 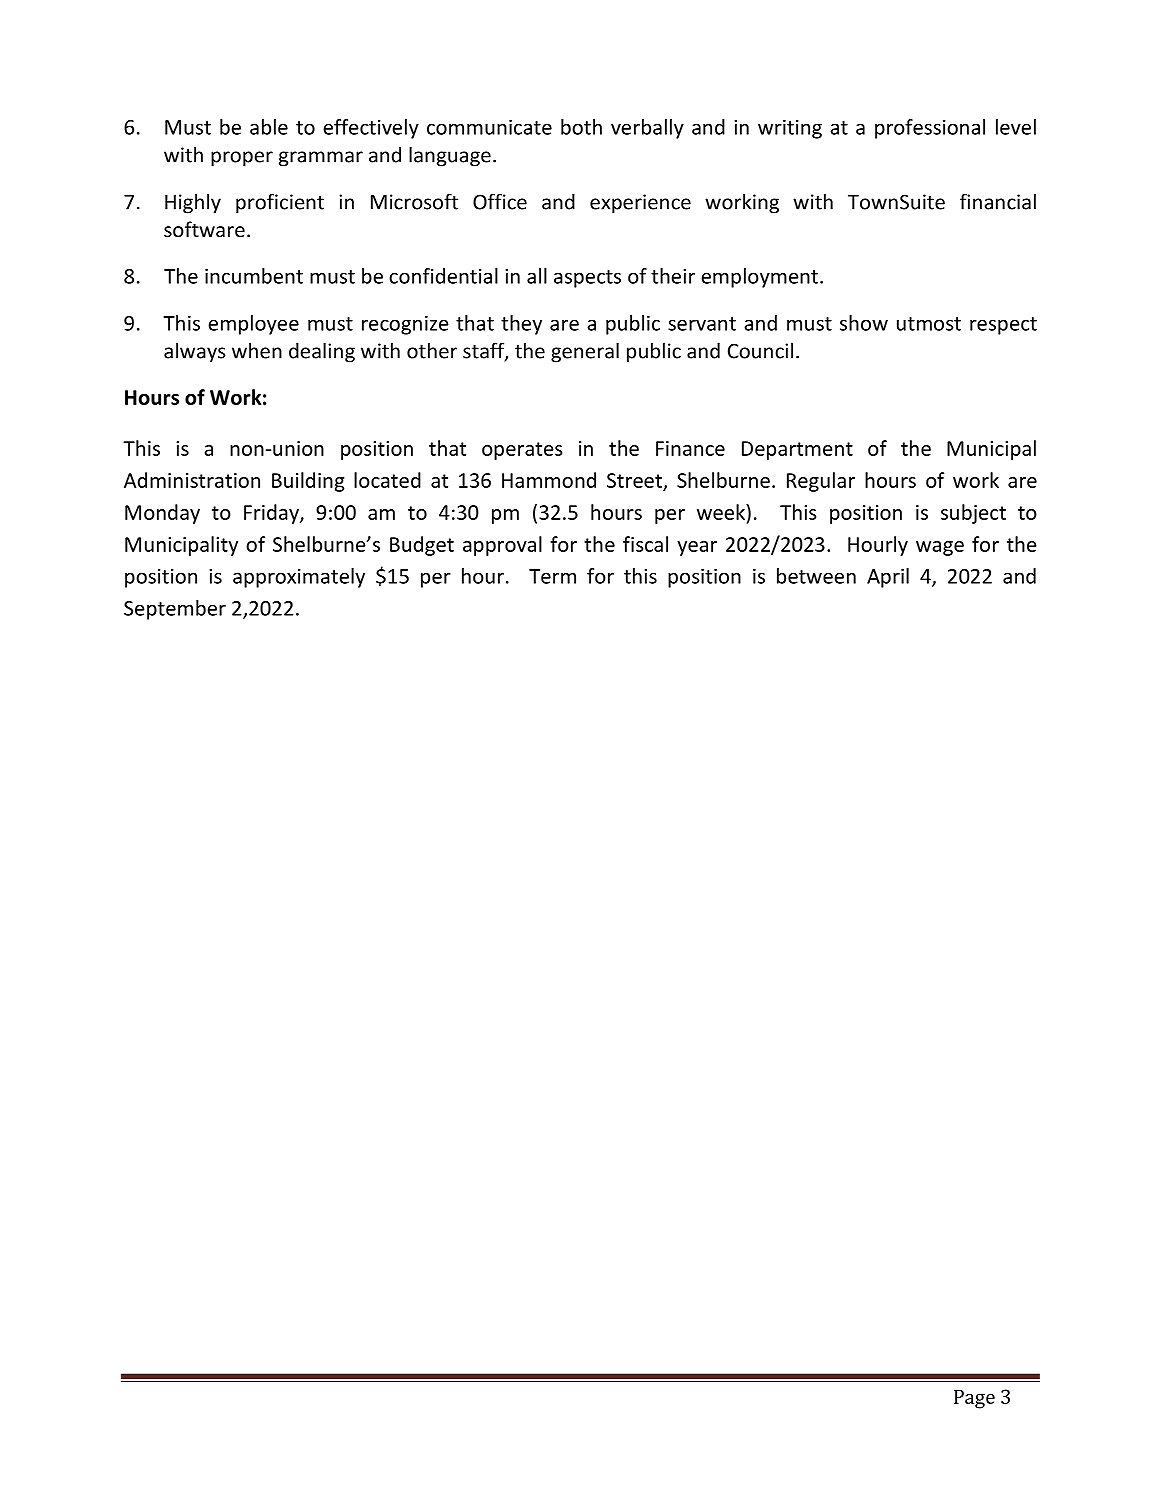 What do you see at coordinates (269, 127) in the screenshot?
I see `able` at bounding box center [269, 127].
